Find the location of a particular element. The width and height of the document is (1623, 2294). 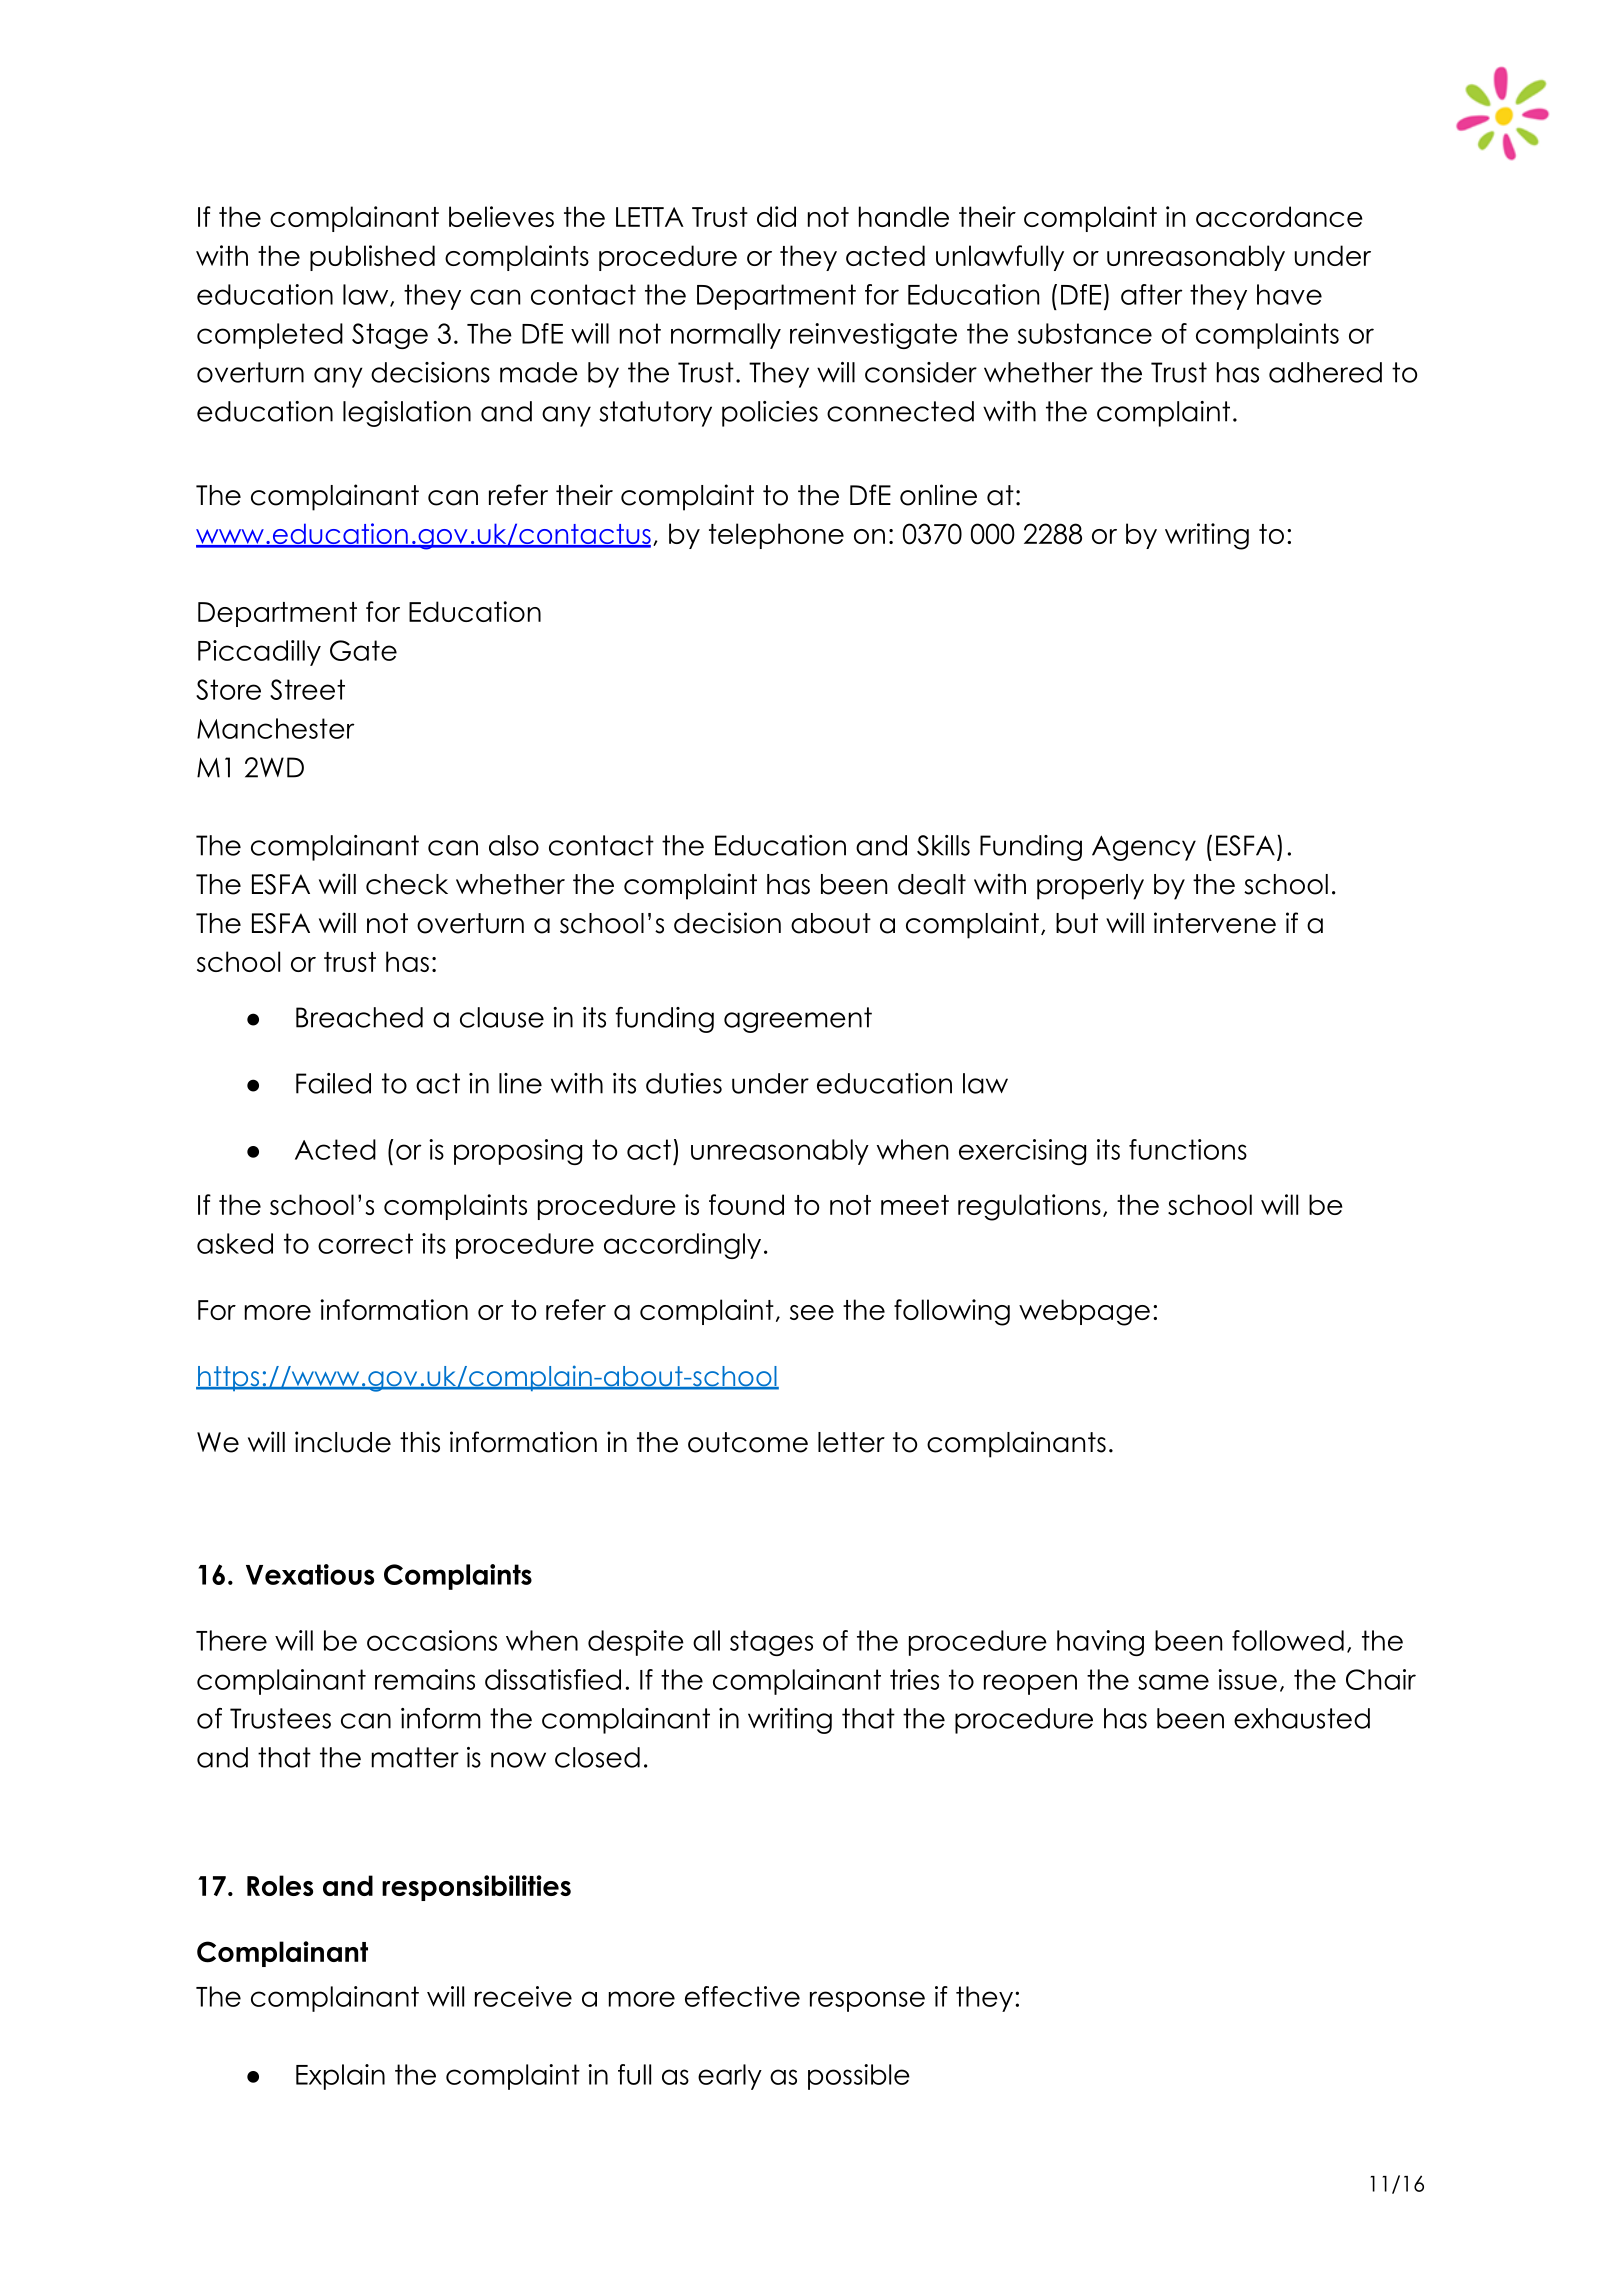

webpage is located at coordinates (1084, 1312).
